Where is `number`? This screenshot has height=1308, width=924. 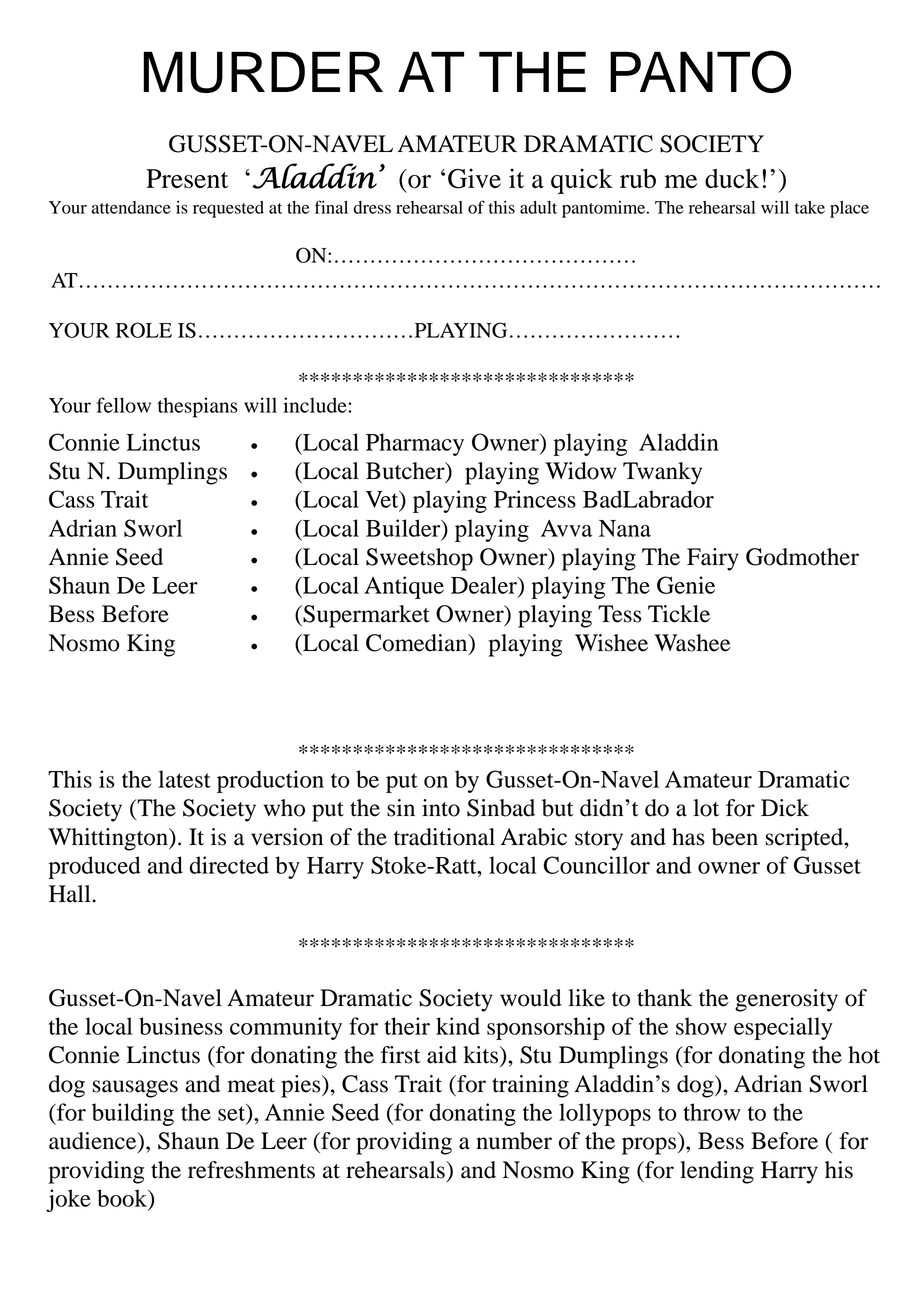 number is located at coordinates (514, 1141).
